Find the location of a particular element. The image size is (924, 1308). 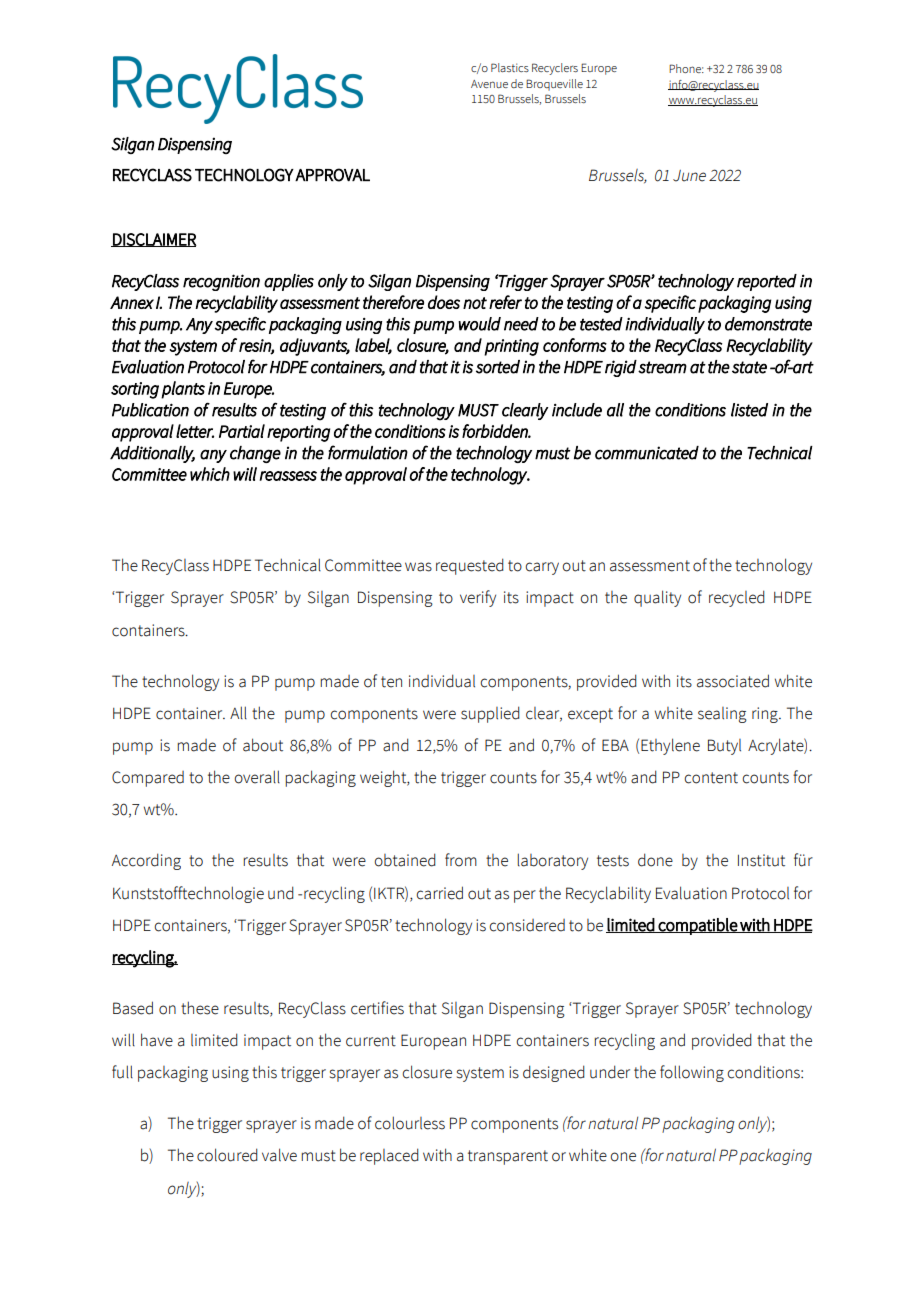

colourless is located at coordinates (410, 1123).
